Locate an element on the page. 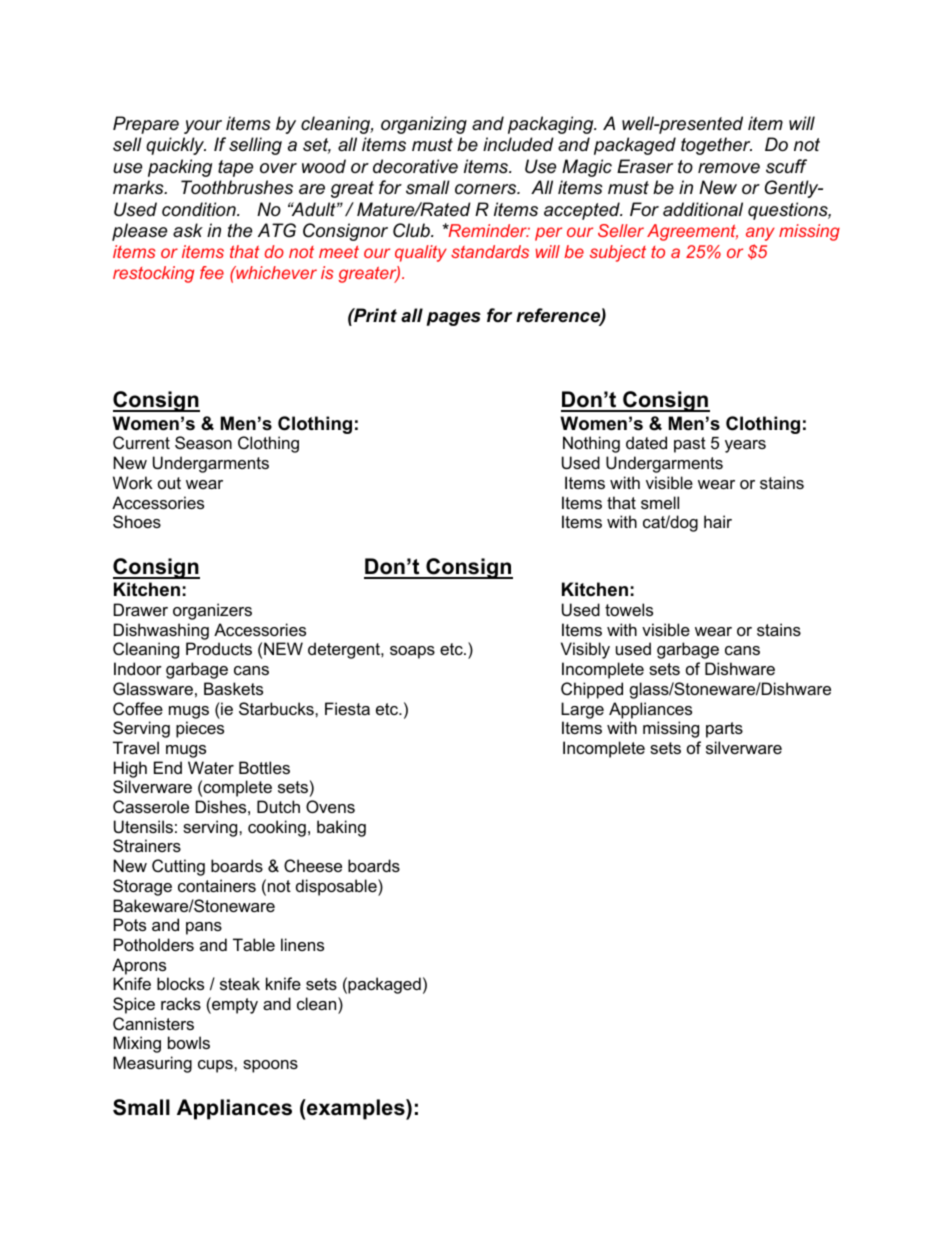 The height and width of the image is (1233, 952). decorative is located at coordinates (415, 166).
